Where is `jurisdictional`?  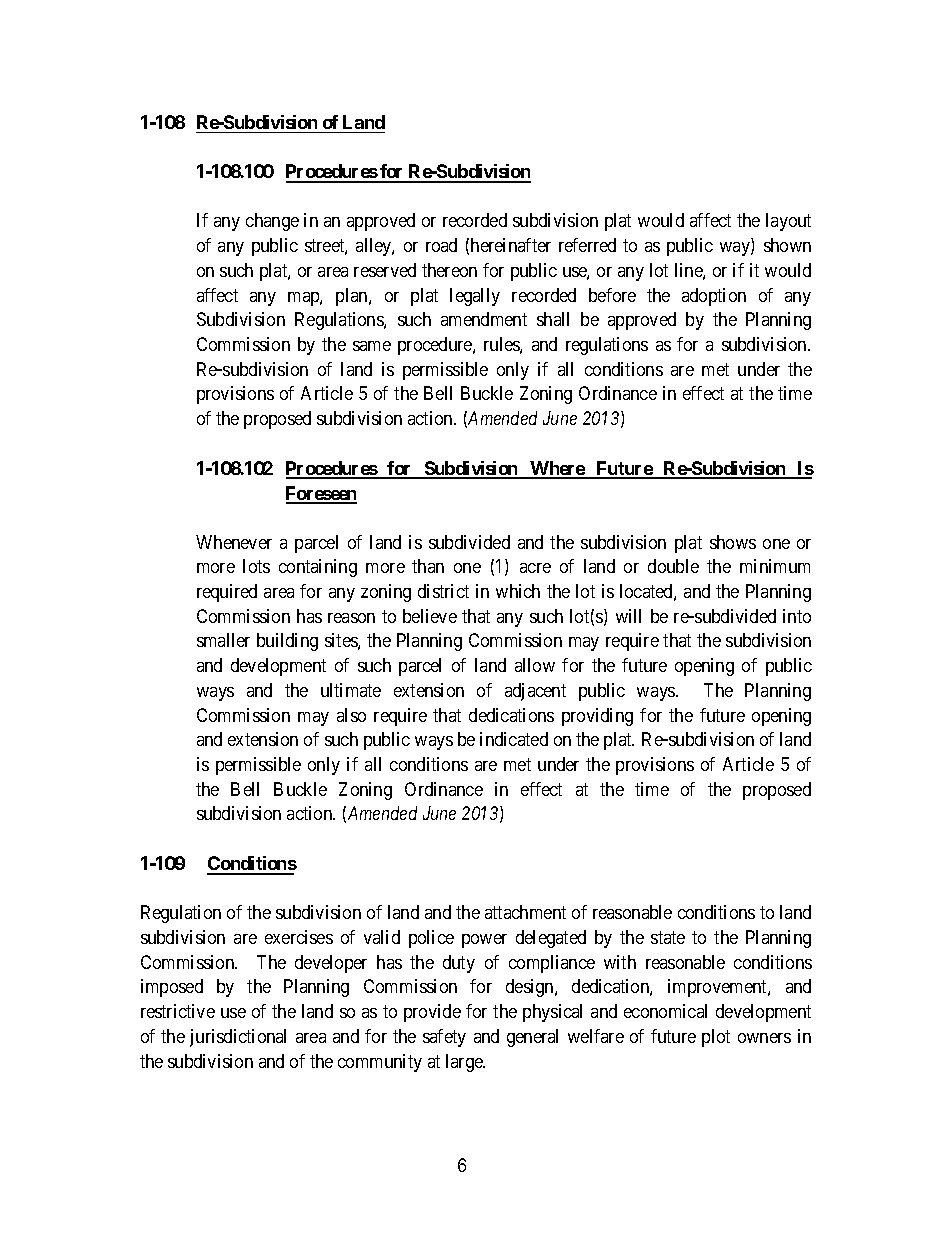
jurisdictional is located at coordinates (238, 1038).
